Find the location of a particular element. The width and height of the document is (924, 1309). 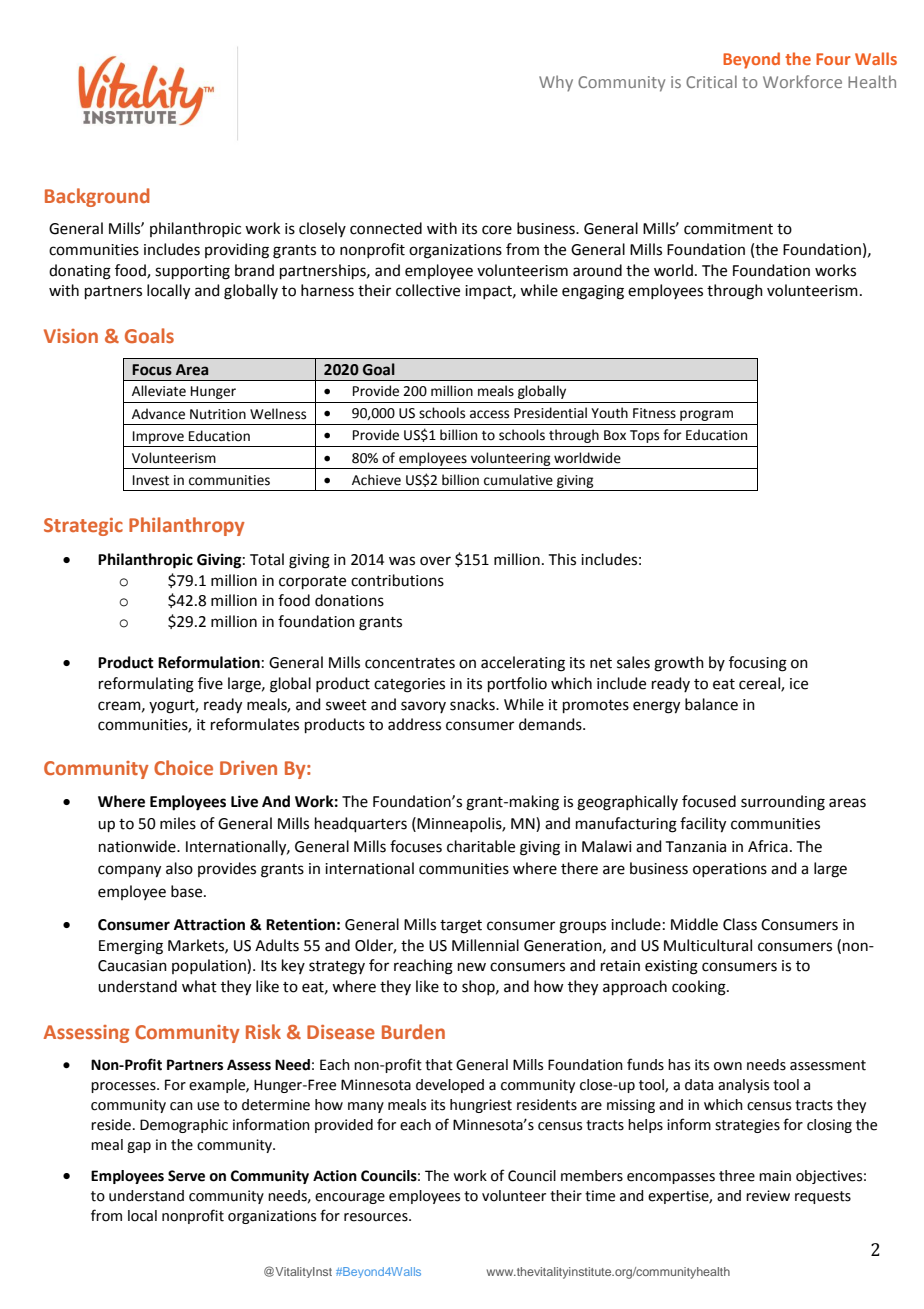

Serve is located at coordinates (186, 1176).
